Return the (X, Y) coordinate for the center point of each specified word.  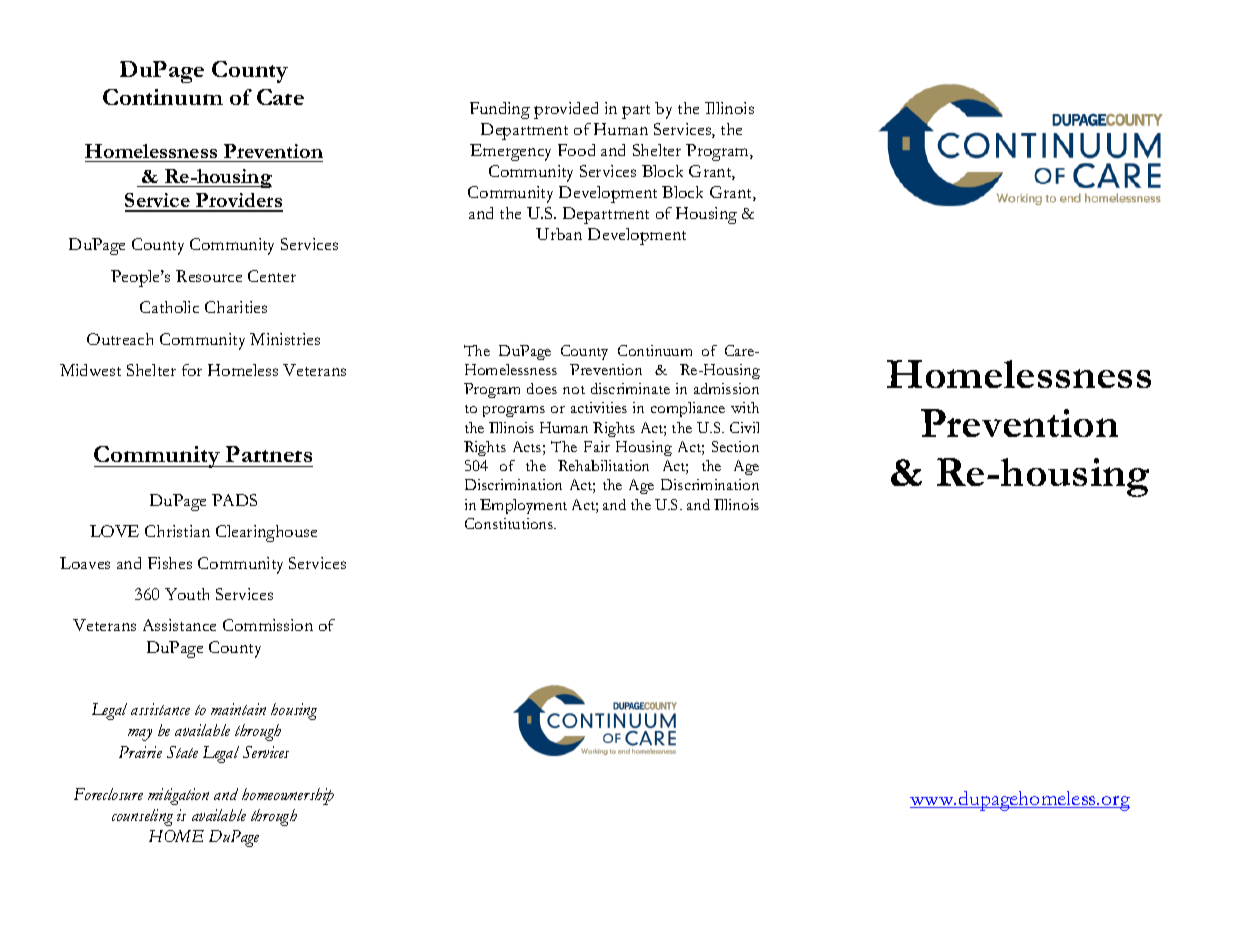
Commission (268, 625)
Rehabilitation (603, 465)
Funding (500, 110)
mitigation (178, 796)
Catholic (169, 307)
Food (576, 150)
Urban (559, 234)
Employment (523, 506)
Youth (187, 594)
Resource (209, 276)
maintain (238, 709)
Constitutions (510, 523)
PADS (234, 500)
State (182, 752)
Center (272, 276)
